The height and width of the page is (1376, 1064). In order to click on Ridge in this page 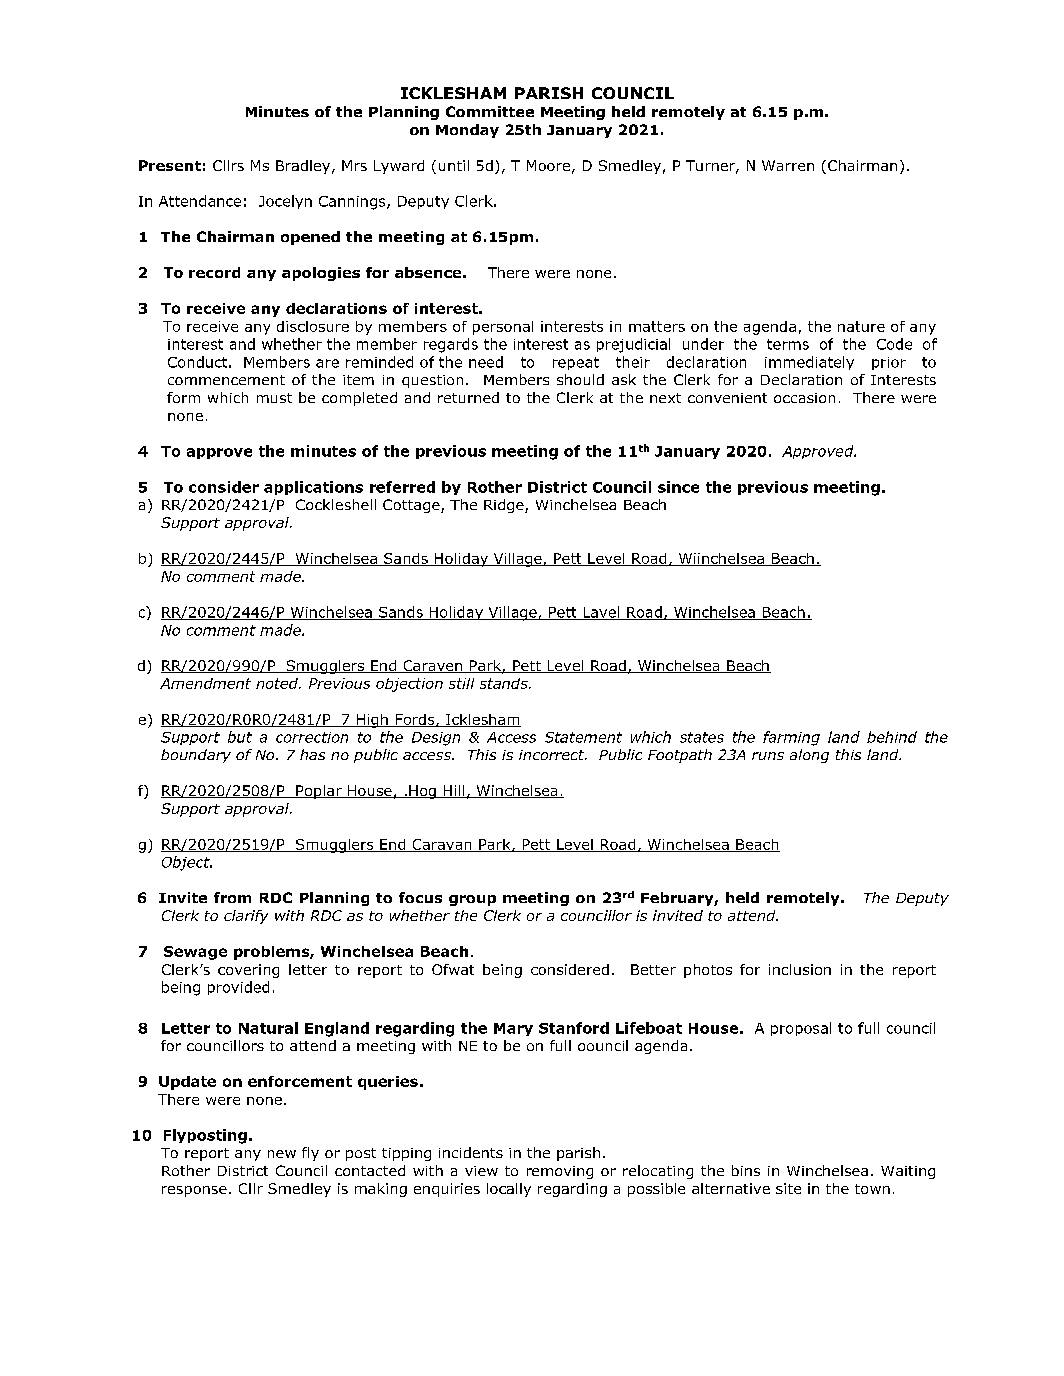, I will do `click(505, 506)`.
